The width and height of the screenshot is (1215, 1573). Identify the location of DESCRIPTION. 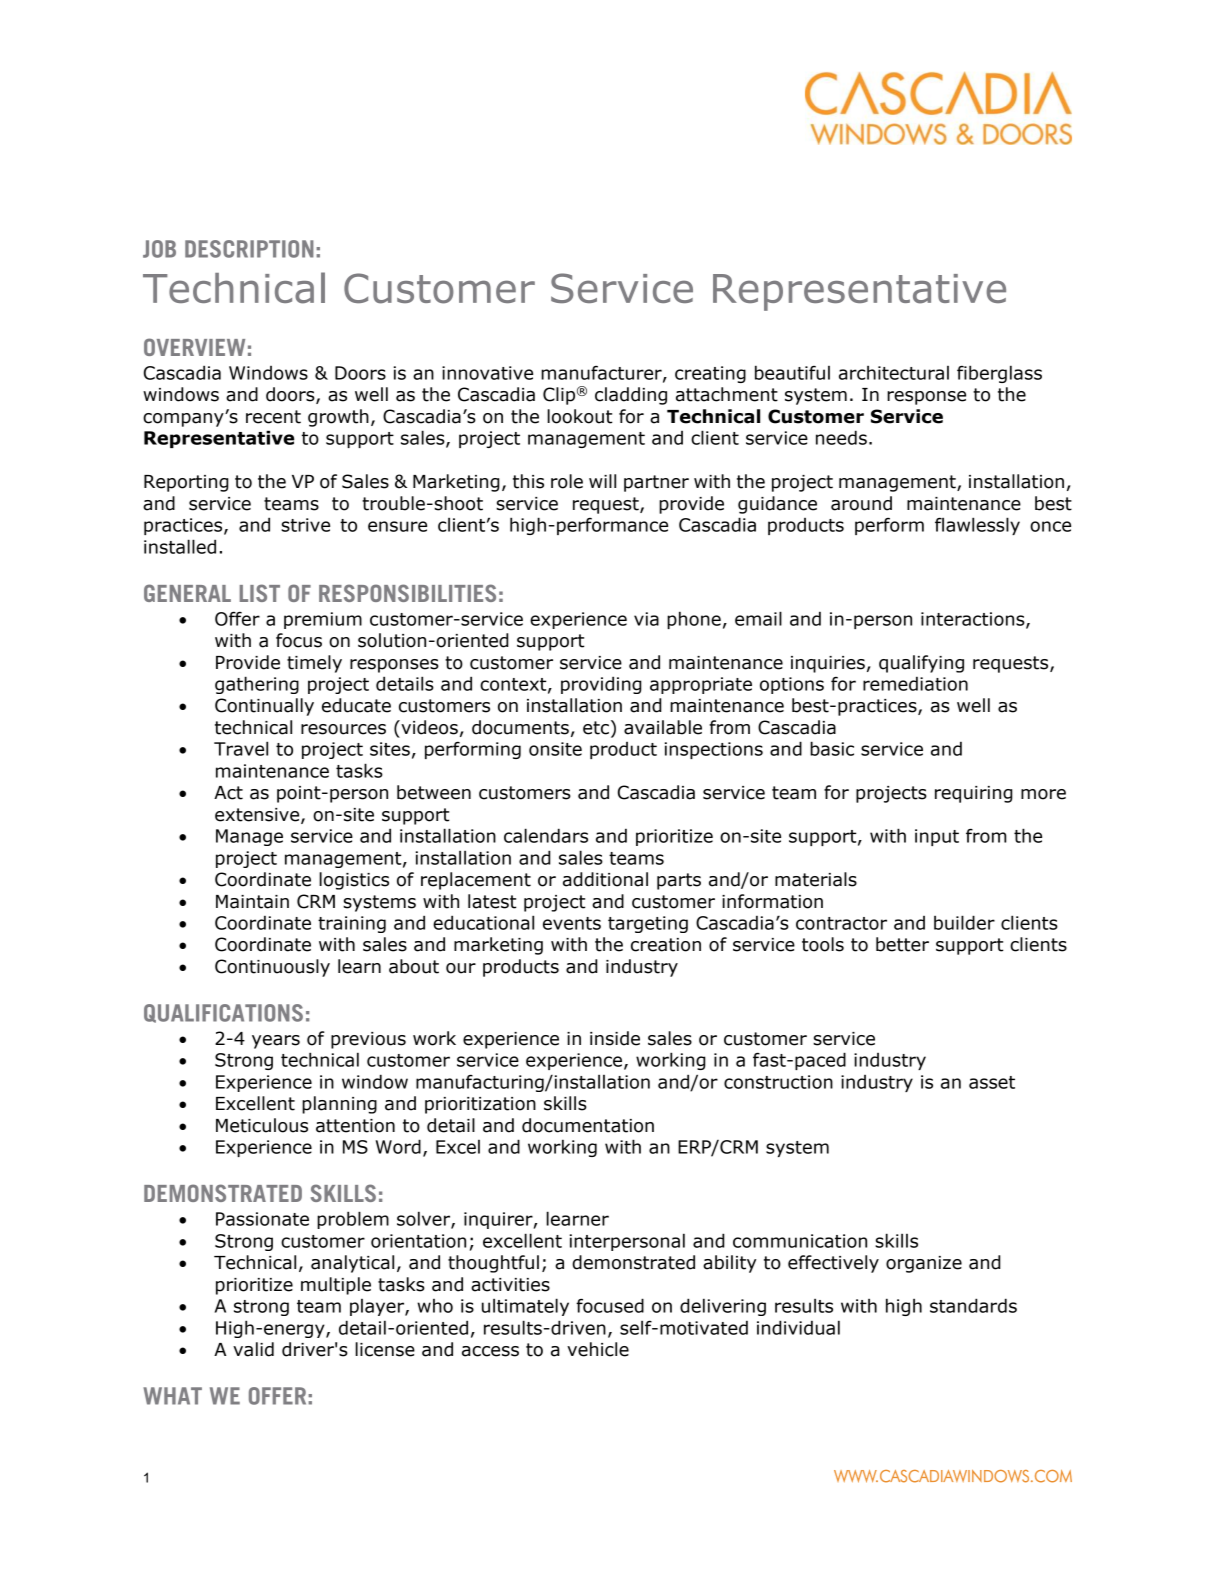
(249, 249).
